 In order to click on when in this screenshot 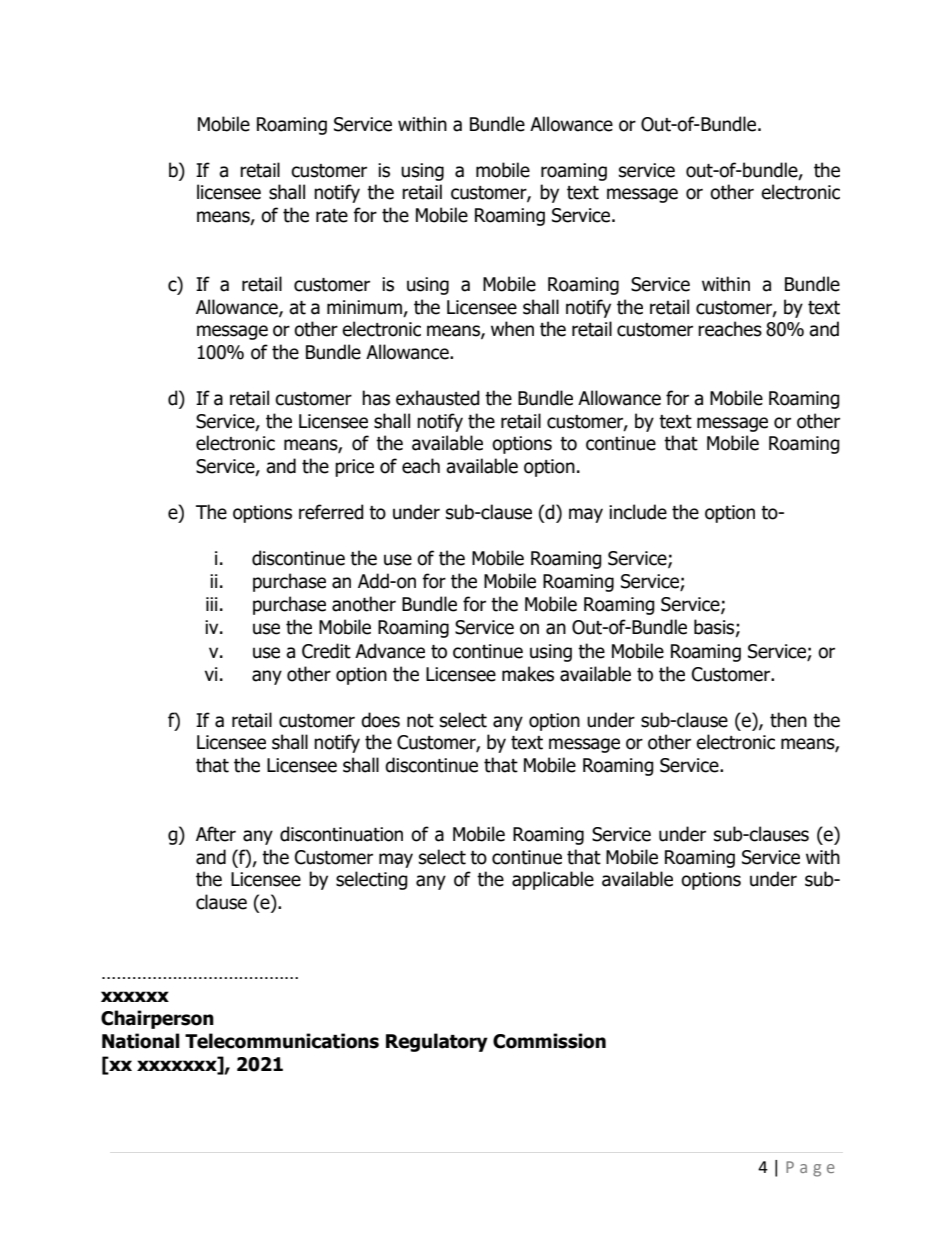, I will do `click(512, 329)`.
